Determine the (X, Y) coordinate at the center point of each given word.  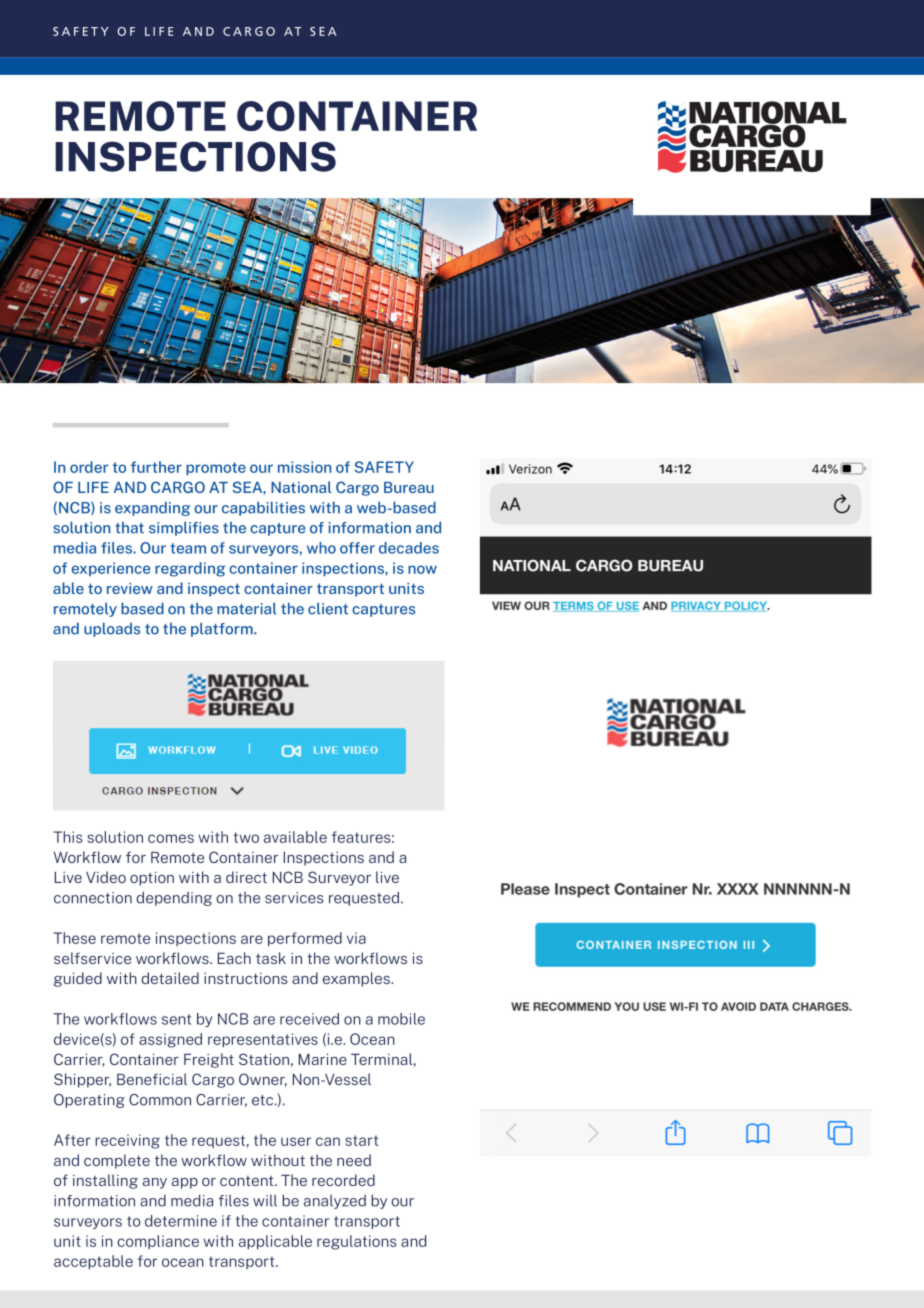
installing (105, 1181)
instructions (245, 978)
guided (78, 979)
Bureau (409, 487)
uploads (112, 629)
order (89, 467)
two (246, 837)
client (328, 608)
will (265, 1201)
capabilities (263, 508)
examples (357, 979)
